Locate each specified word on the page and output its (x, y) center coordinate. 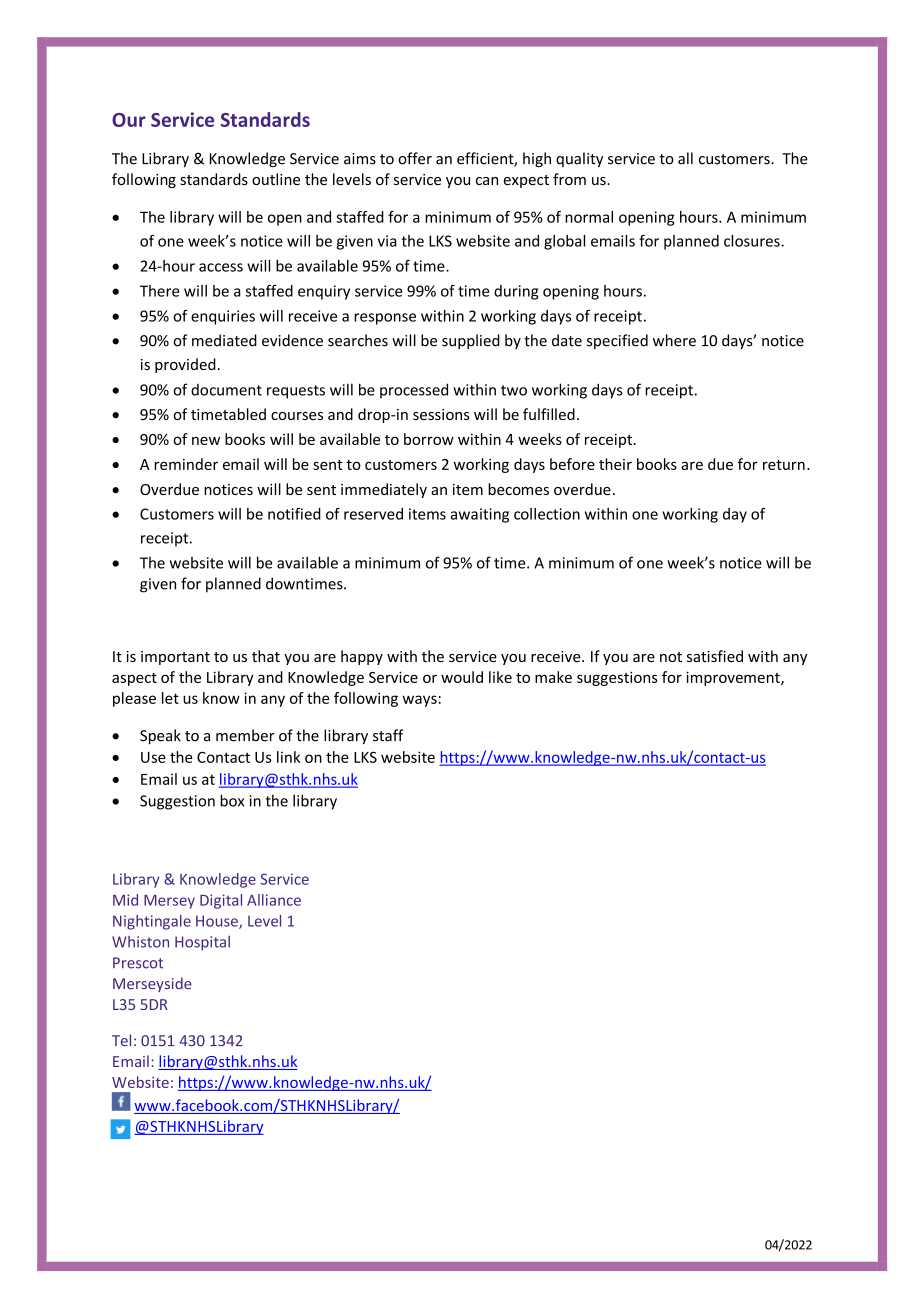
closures (753, 241)
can (487, 181)
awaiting (479, 515)
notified (294, 514)
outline (276, 179)
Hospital (202, 943)
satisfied (715, 656)
